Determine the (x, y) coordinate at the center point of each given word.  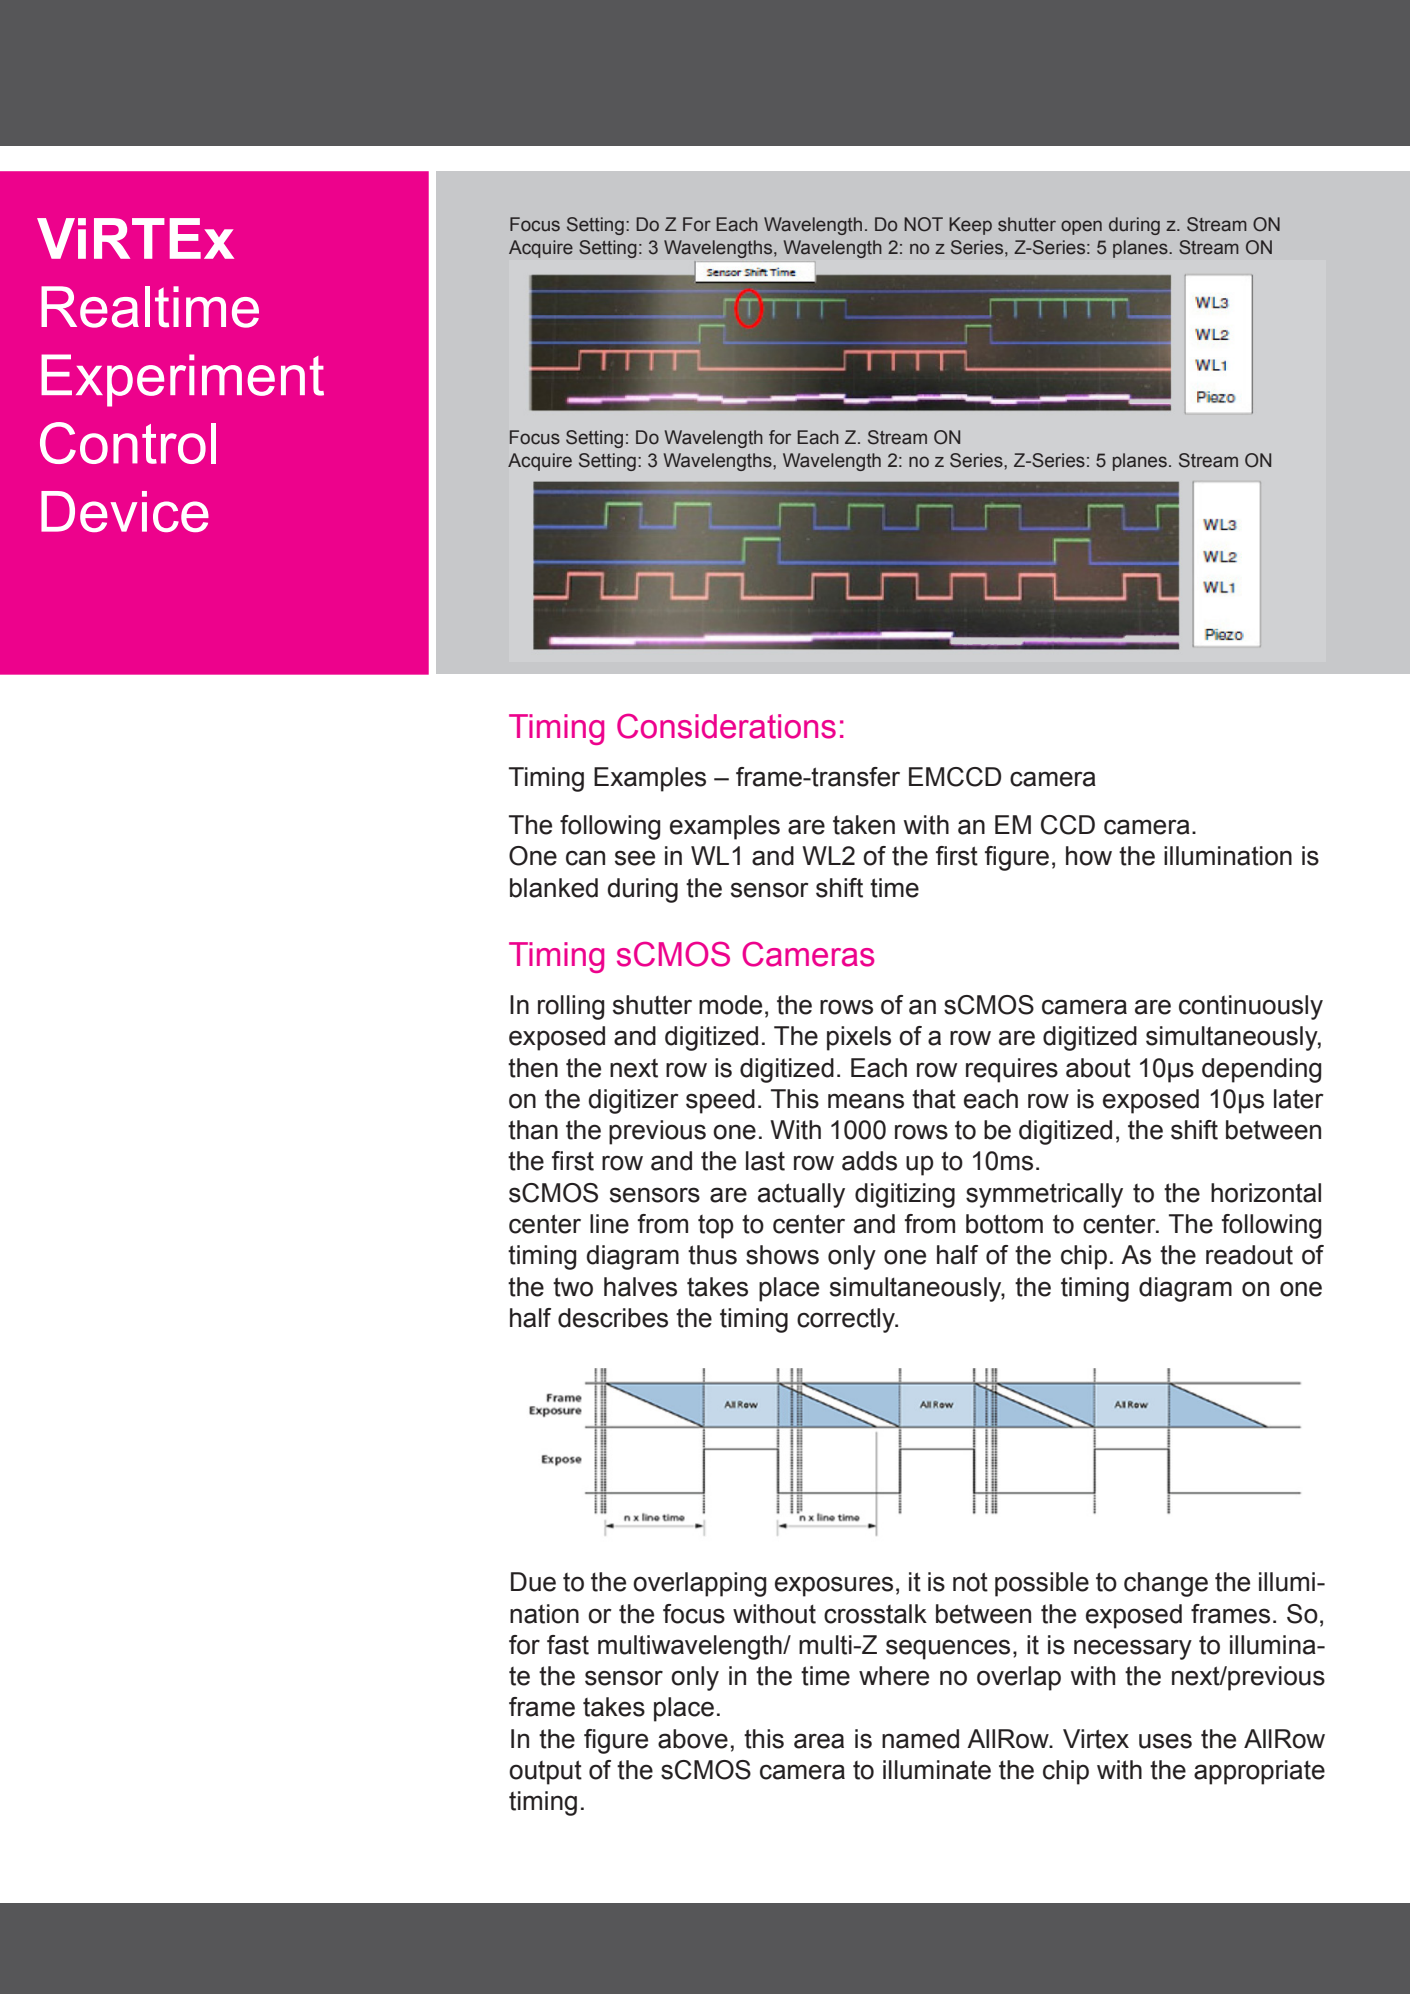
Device (125, 511)
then (533, 1068)
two (573, 1287)
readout (1249, 1255)
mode (730, 1005)
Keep (970, 226)
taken (864, 825)
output (545, 1772)
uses (1165, 1741)
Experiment (182, 380)
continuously (1251, 1007)
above (693, 1739)
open (1081, 227)
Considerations (726, 726)
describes (613, 1318)
